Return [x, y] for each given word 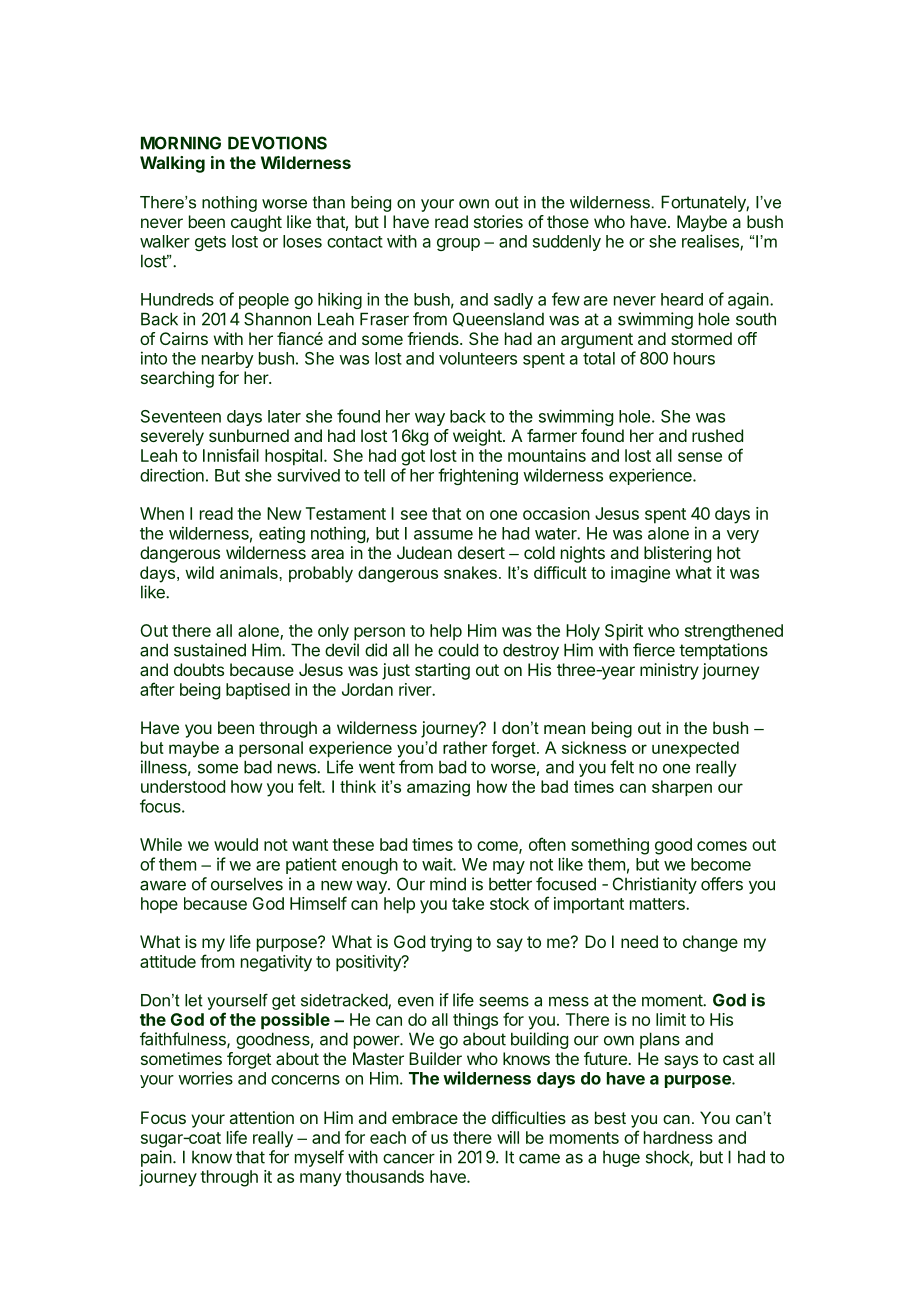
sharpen [682, 788]
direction [172, 475]
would [236, 844]
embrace [425, 1117]
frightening [478, 476]
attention [262, 1117]
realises [711, 242]
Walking [172, 164]
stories [498, 221]
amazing [438, 788]
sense [700, 457]
